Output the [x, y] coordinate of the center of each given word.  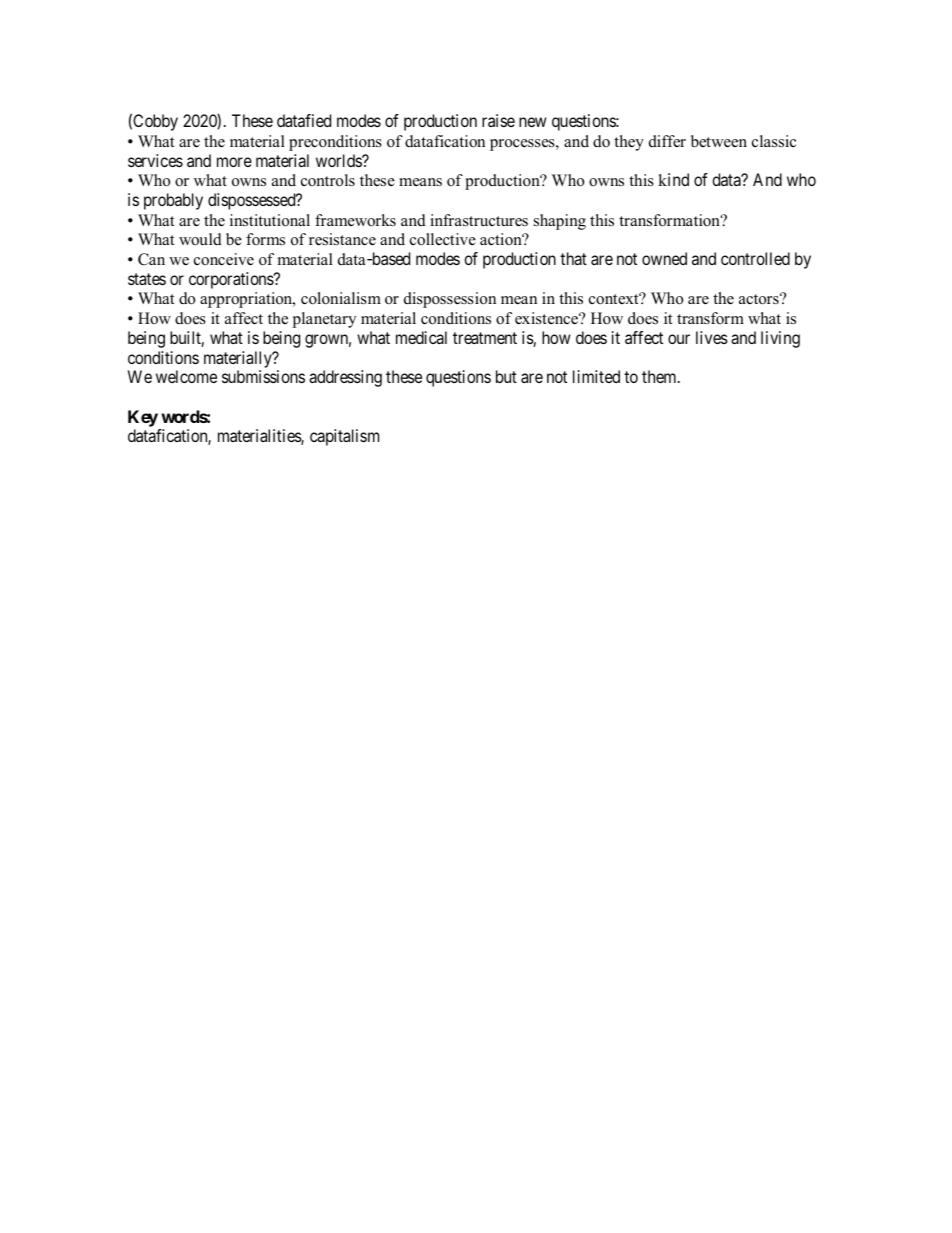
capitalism [344, 437]
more [234, 162]
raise [498, 120]
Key [143, 418]
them [660, 376]
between [719, 141]
